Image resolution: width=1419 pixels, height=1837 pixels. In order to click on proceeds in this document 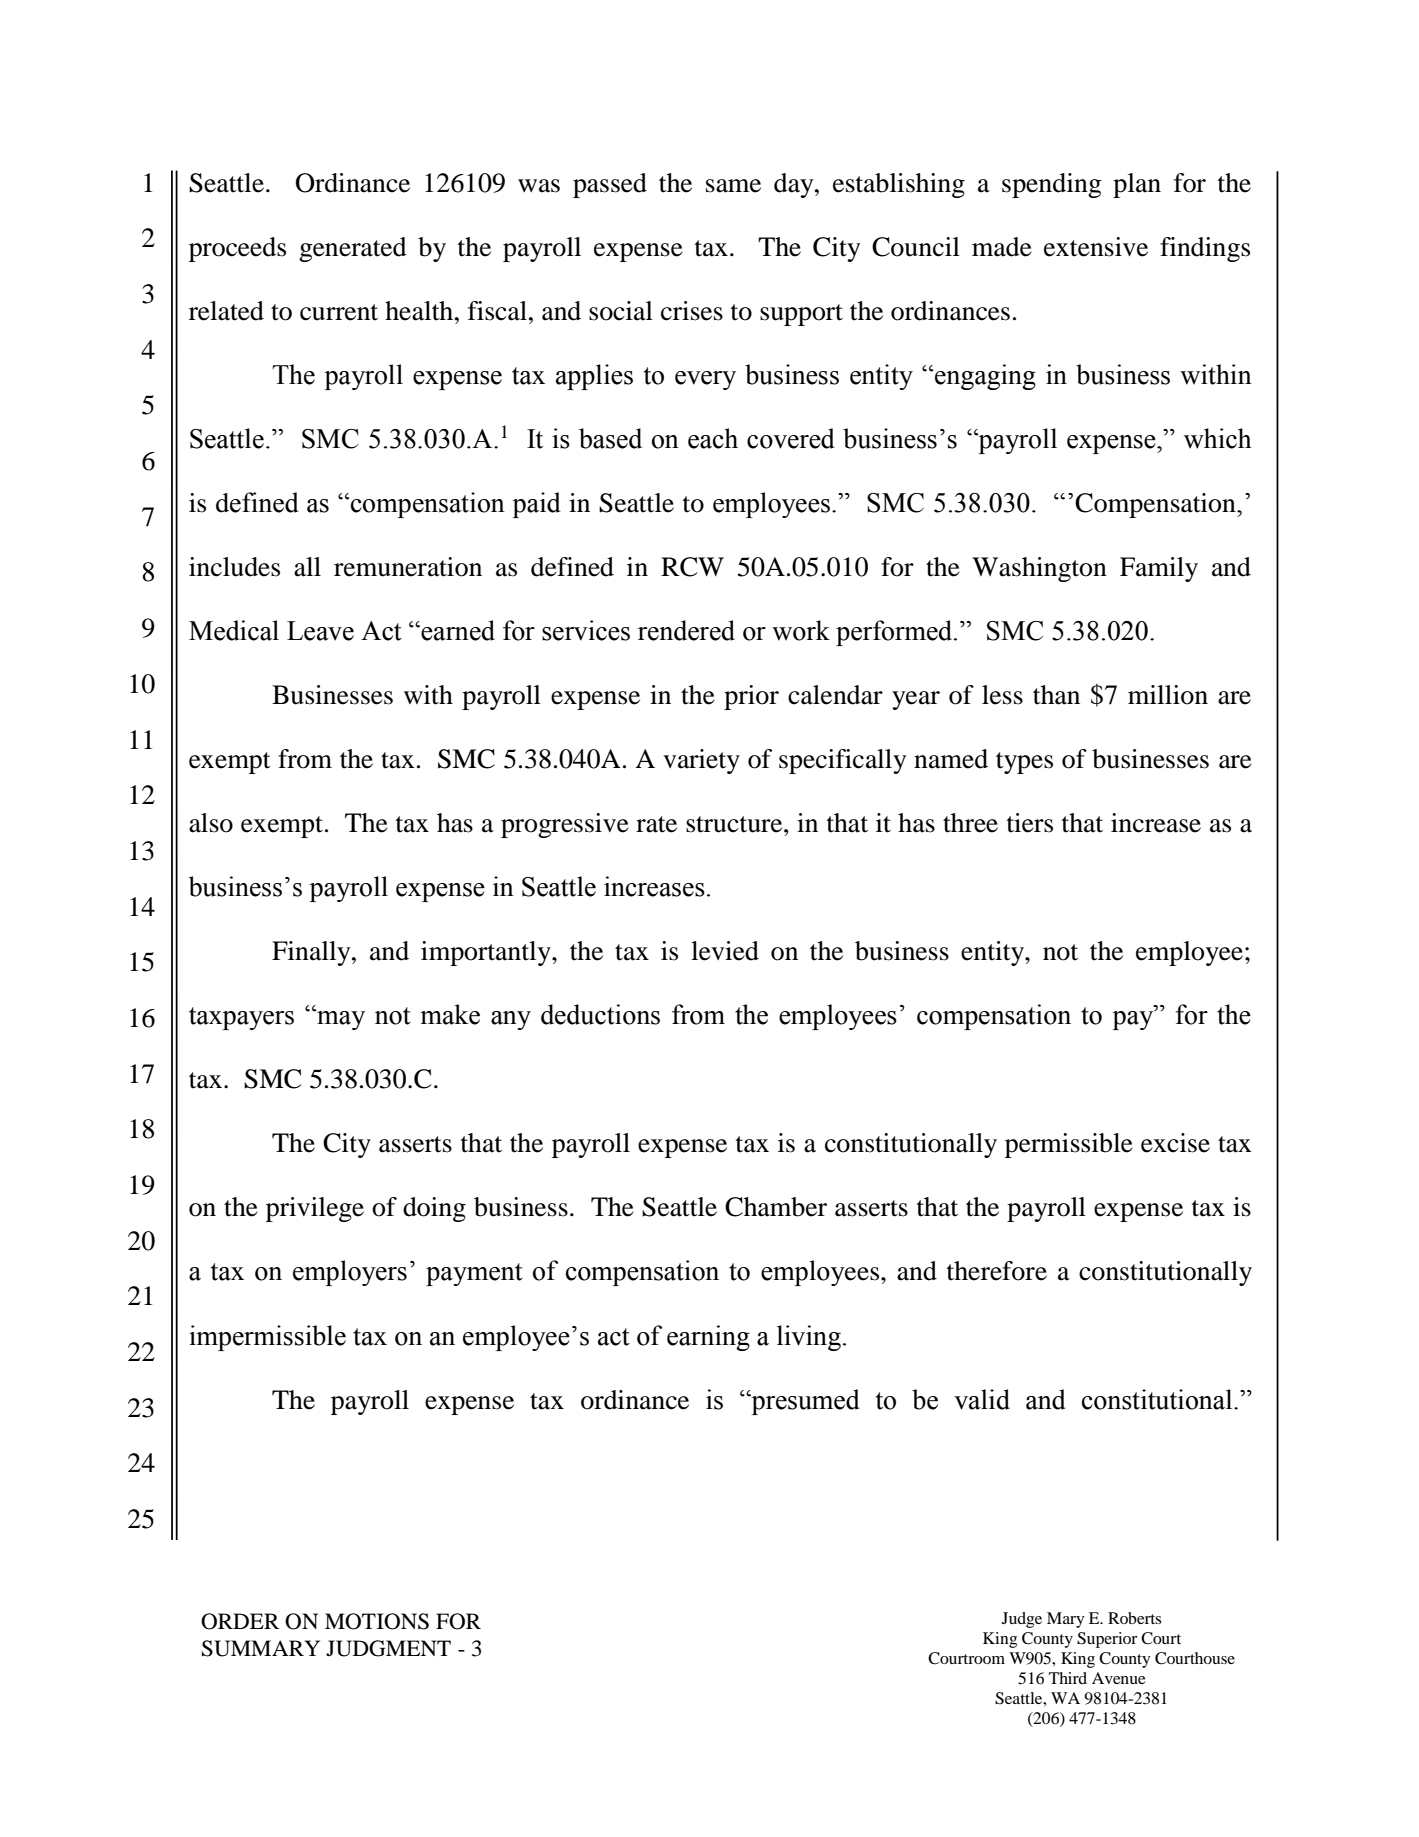, I will do `click(237, 249)`.
